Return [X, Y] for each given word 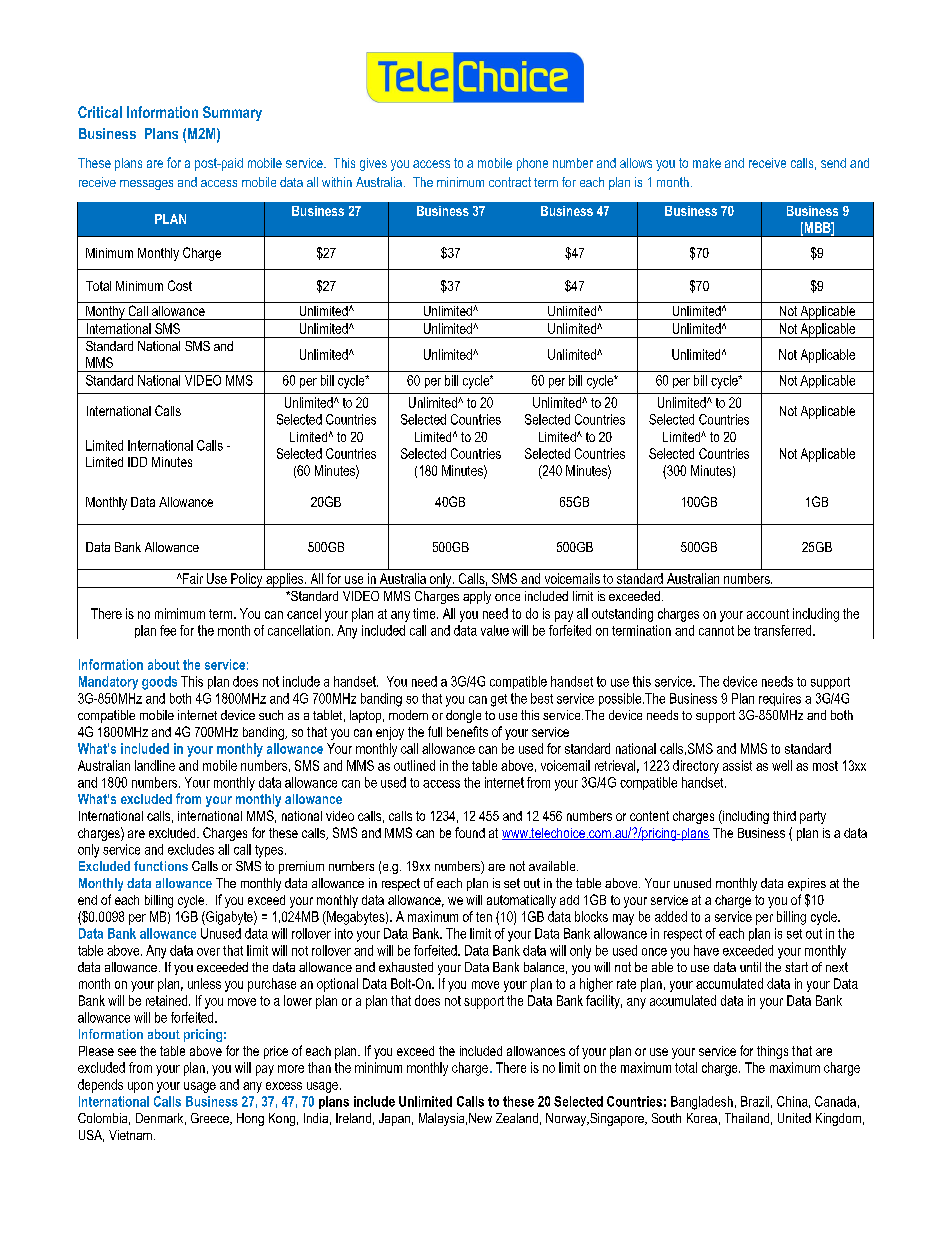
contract [510, 182]
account [768, 614]
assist [737, 765]
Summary [232, 113]
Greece [211, 1119]
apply [477, 597]
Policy [247, 580]
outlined [414, 765]
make [707, 163]
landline [155, 765]
